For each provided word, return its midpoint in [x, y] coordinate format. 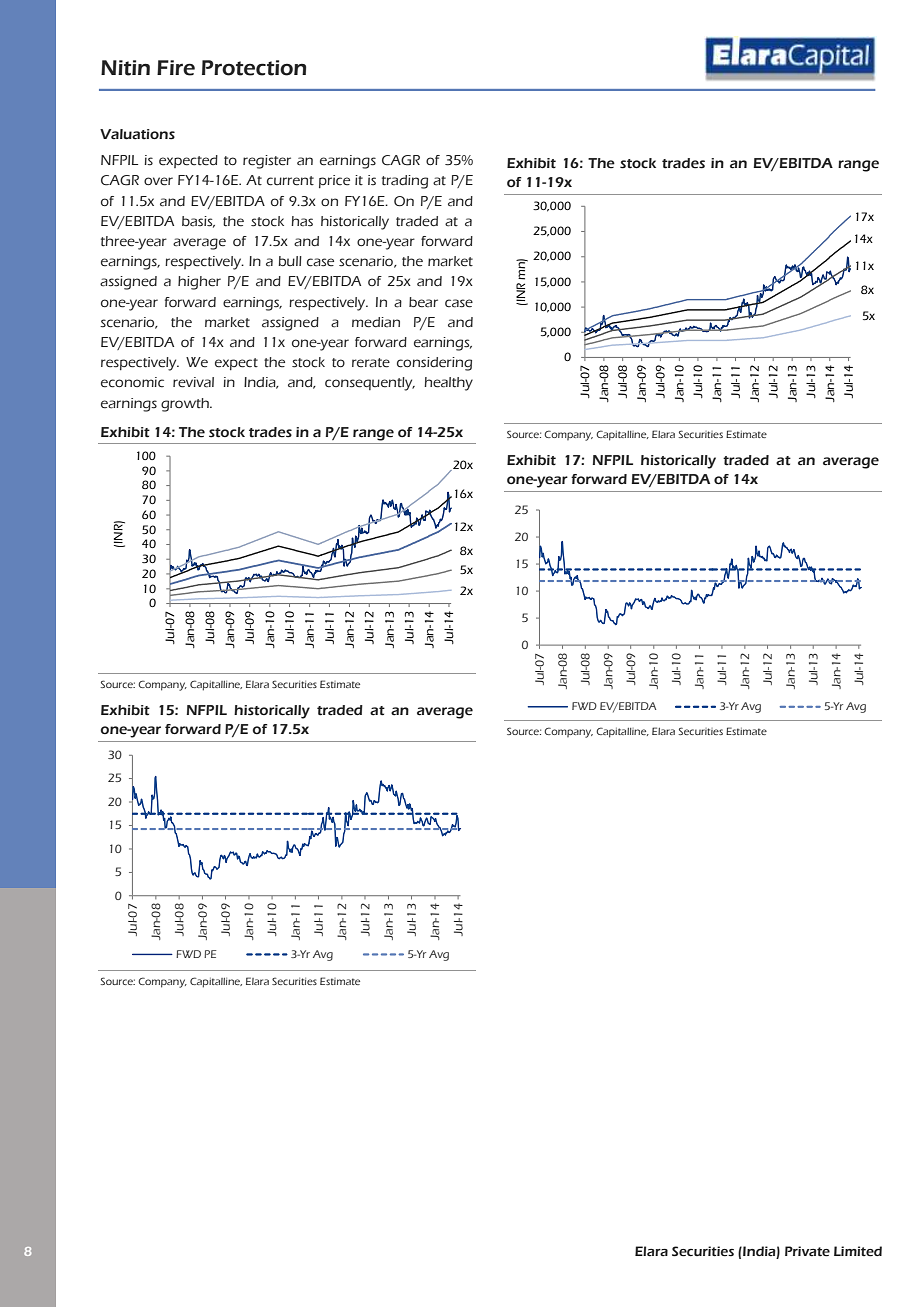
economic [132, 382]
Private [807, 1251]
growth [186, 405]
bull [290, 261]
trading [405, 182]
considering [434, 364]
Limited [858, 1251]
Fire [176, 68]
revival [193, 382]
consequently [370, 384]
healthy [448, 384]
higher [199, 283]
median [376, 322]
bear [423, 302]
